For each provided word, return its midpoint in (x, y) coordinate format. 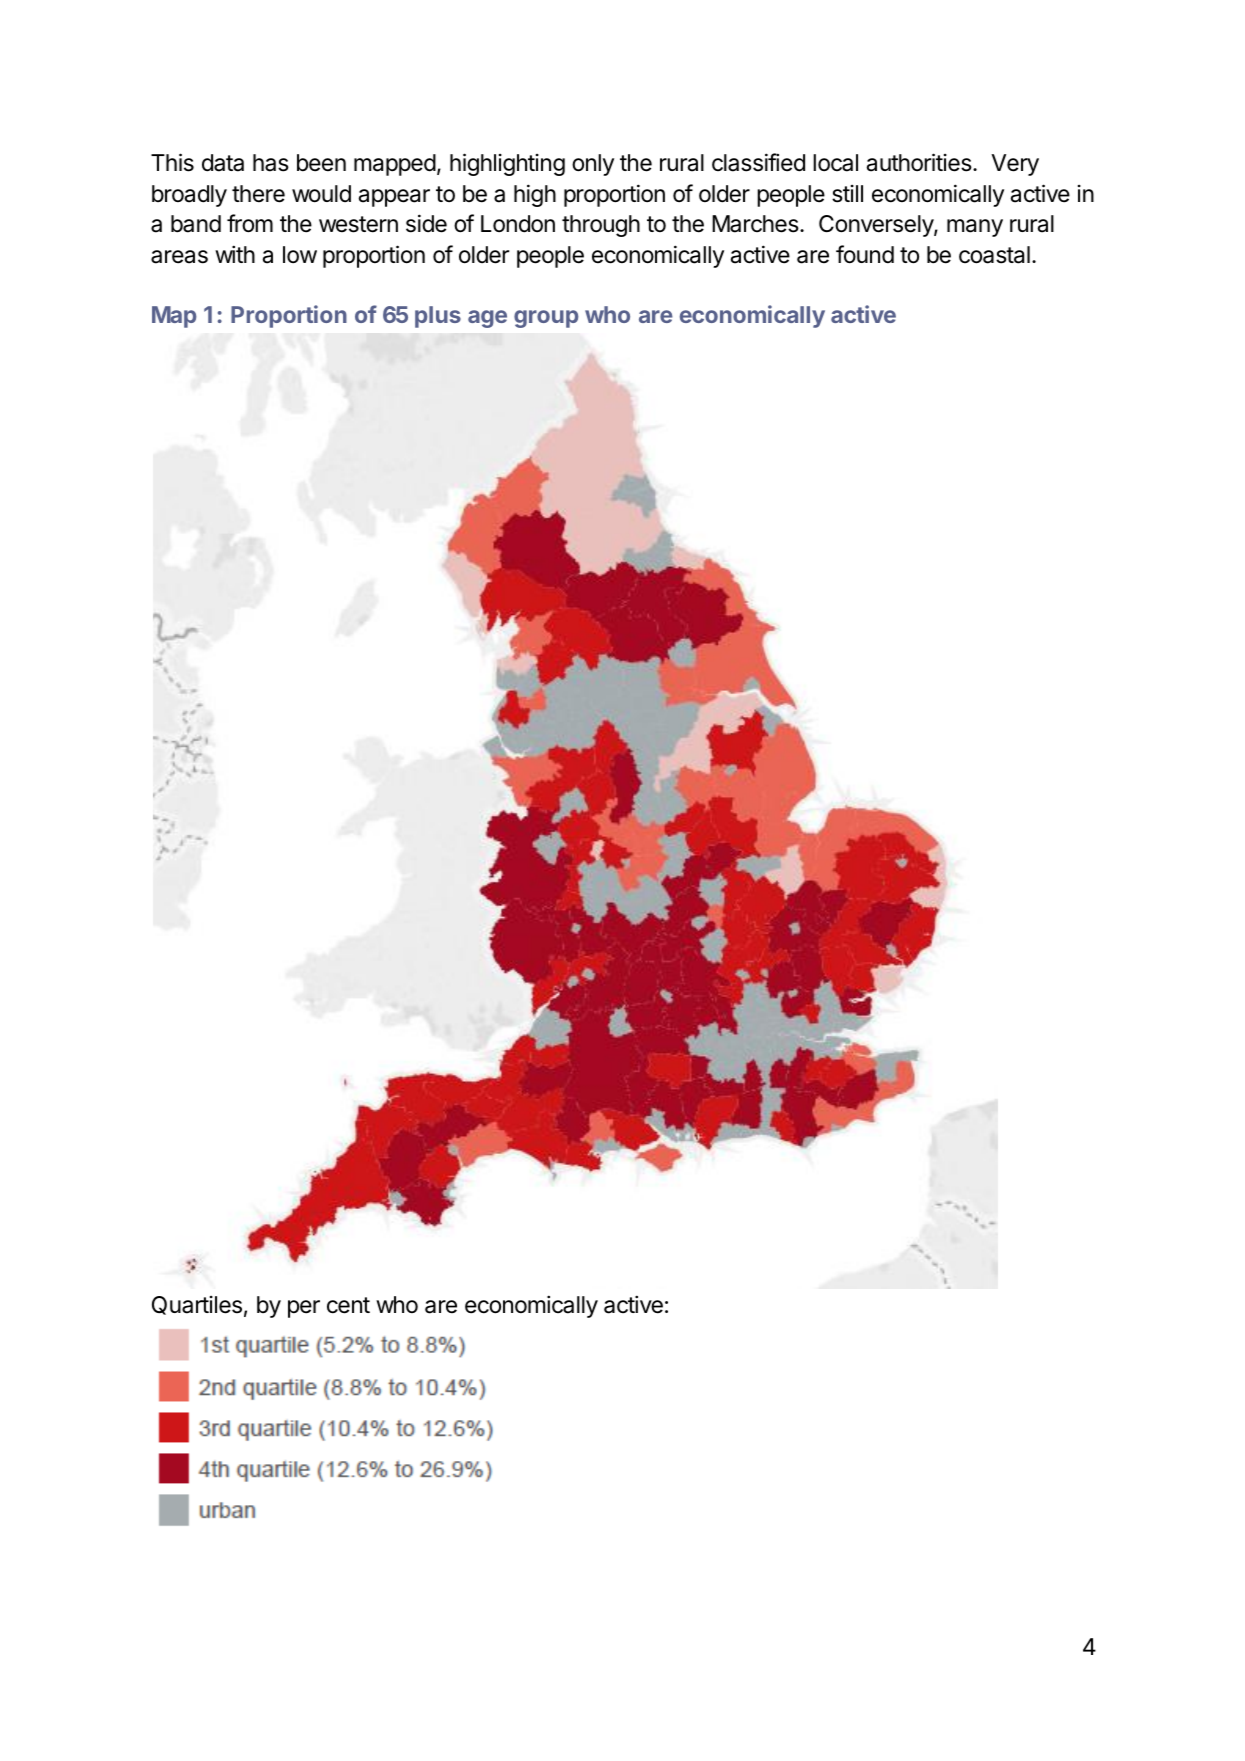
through (601, 226)
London (518, 224)
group (546, 319)
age (487, 319)
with (235, 254)
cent (348, 1305)
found (865, 254)
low (300, 255)
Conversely (877, 226)
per (304, 1309)
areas (179, 257)
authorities (919, 162)
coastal (994, 255)
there (258, 194)
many (975, 228)
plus (438, 317)
